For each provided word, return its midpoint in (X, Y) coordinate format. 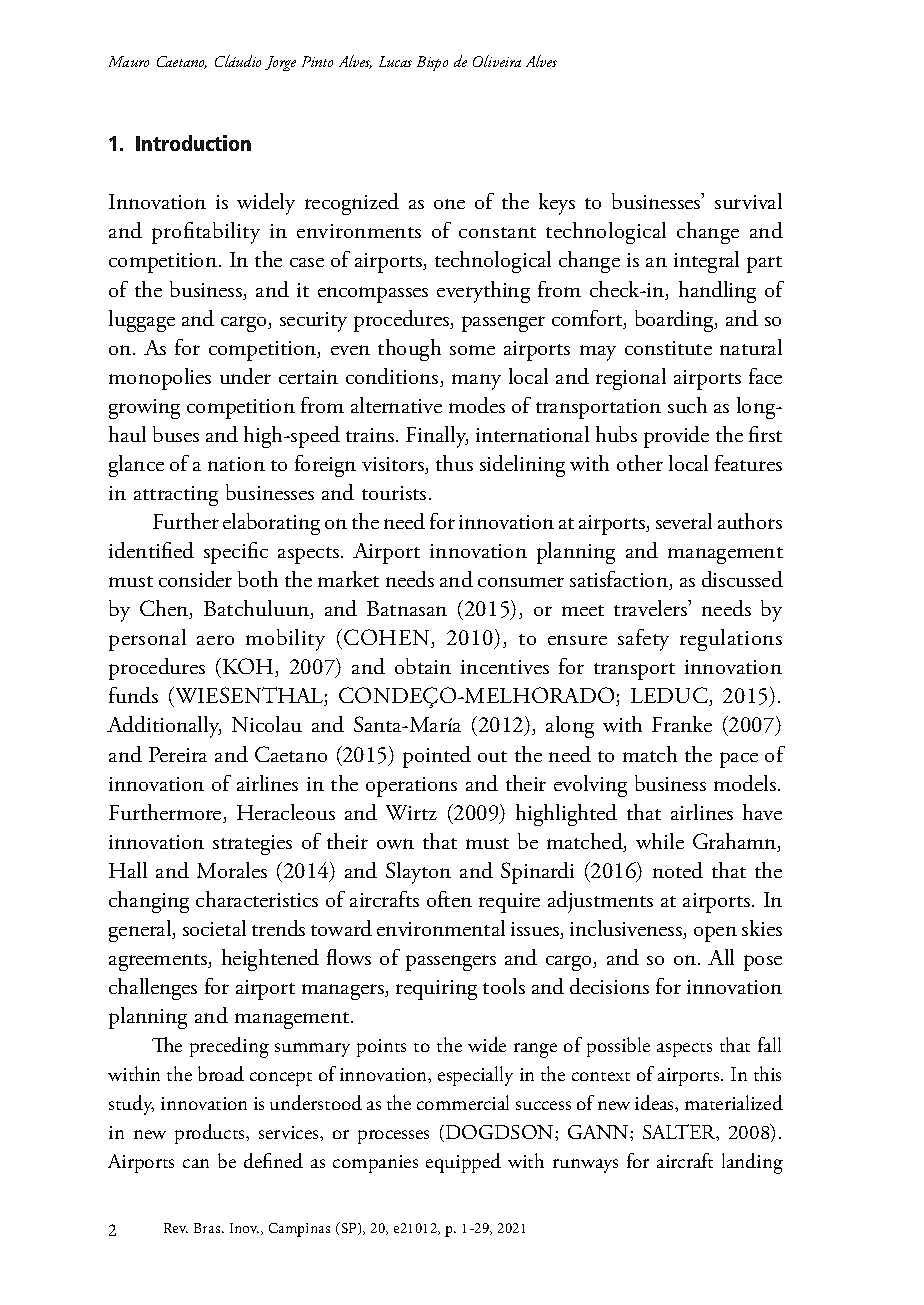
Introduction (193, 143)
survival (748, 201)
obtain (423, 666)
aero (215, 640)
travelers (652, 608)
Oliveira (497, 61)
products (211, 1134)
